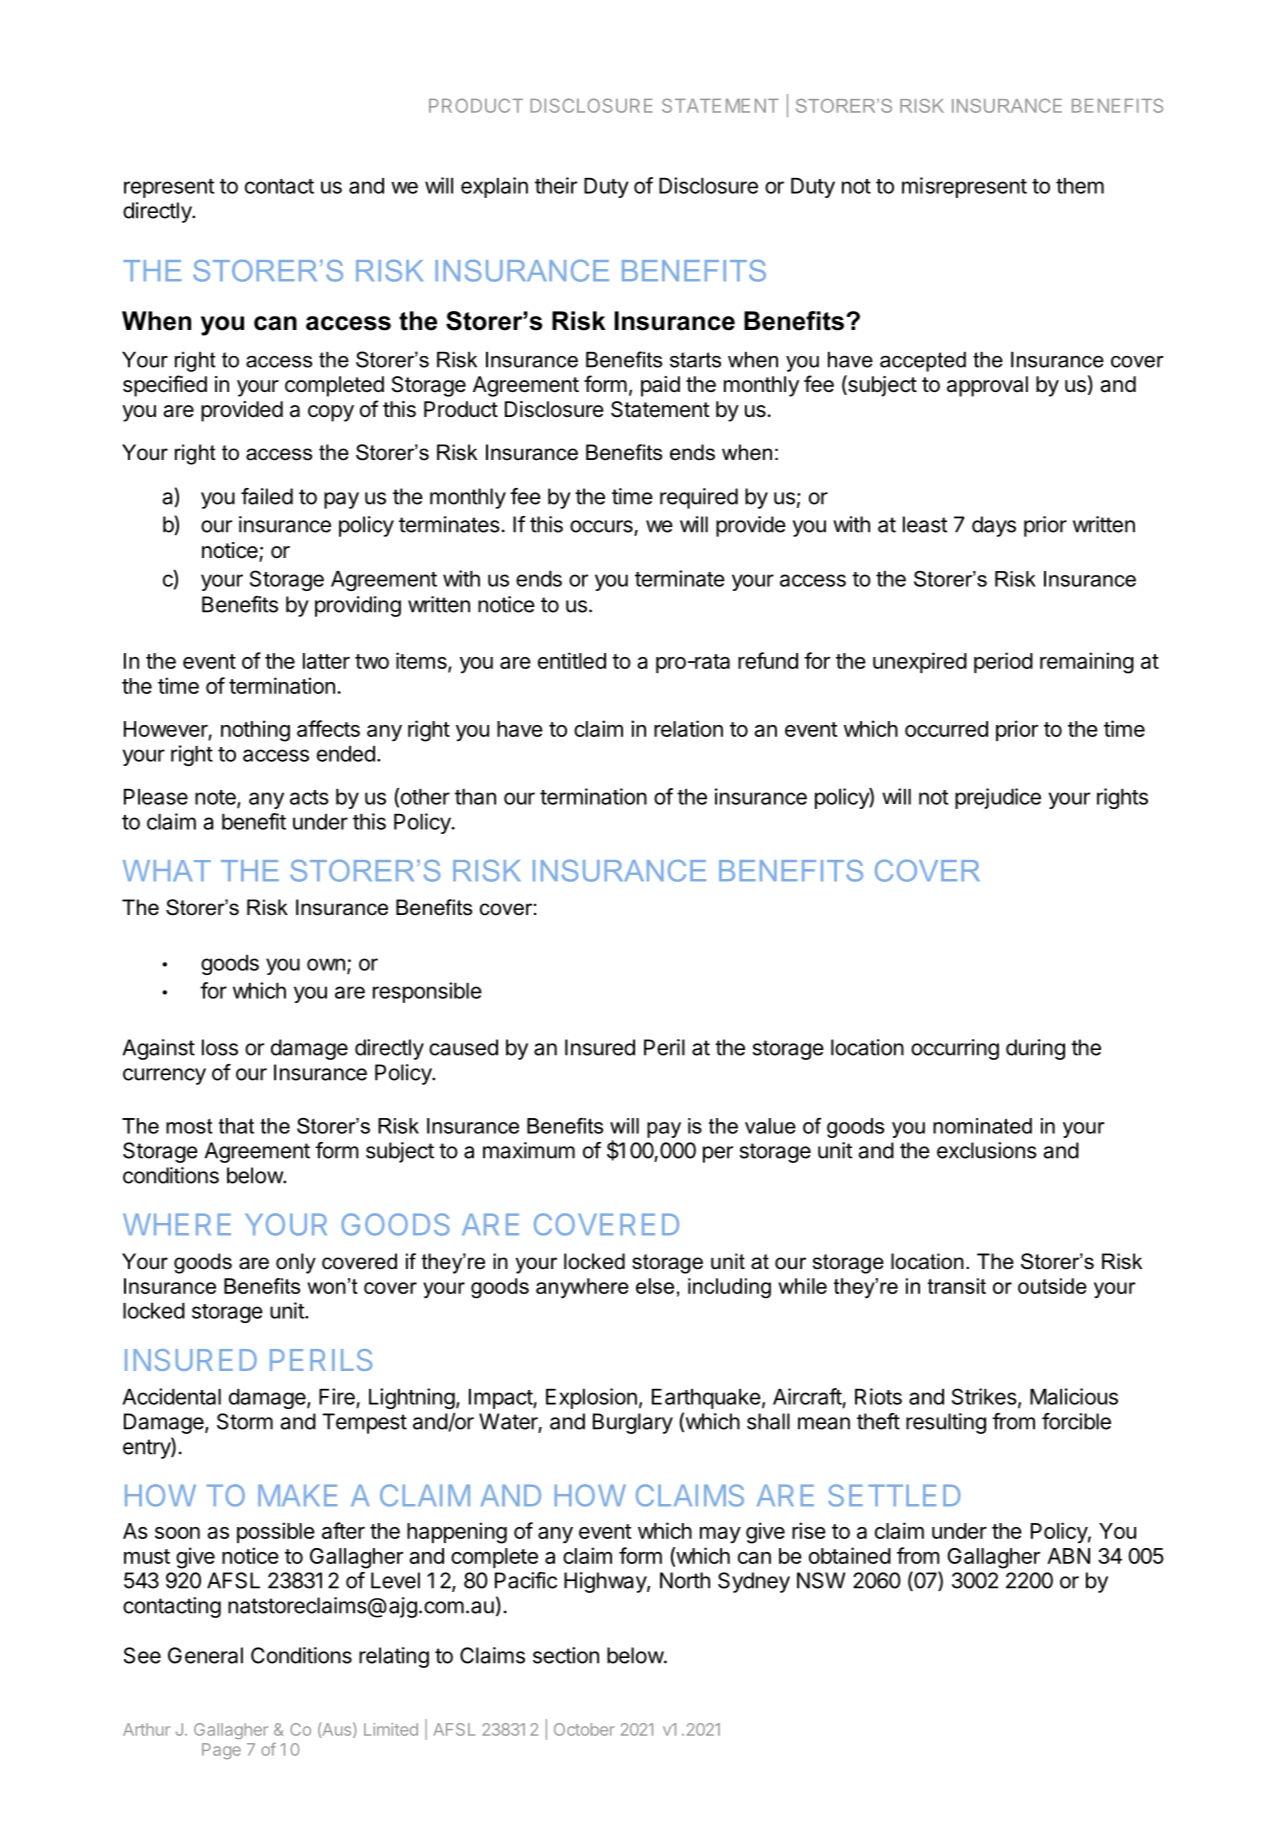 This document has height=1823, width=1288. I want to click on caused, so click(463, 1047).
